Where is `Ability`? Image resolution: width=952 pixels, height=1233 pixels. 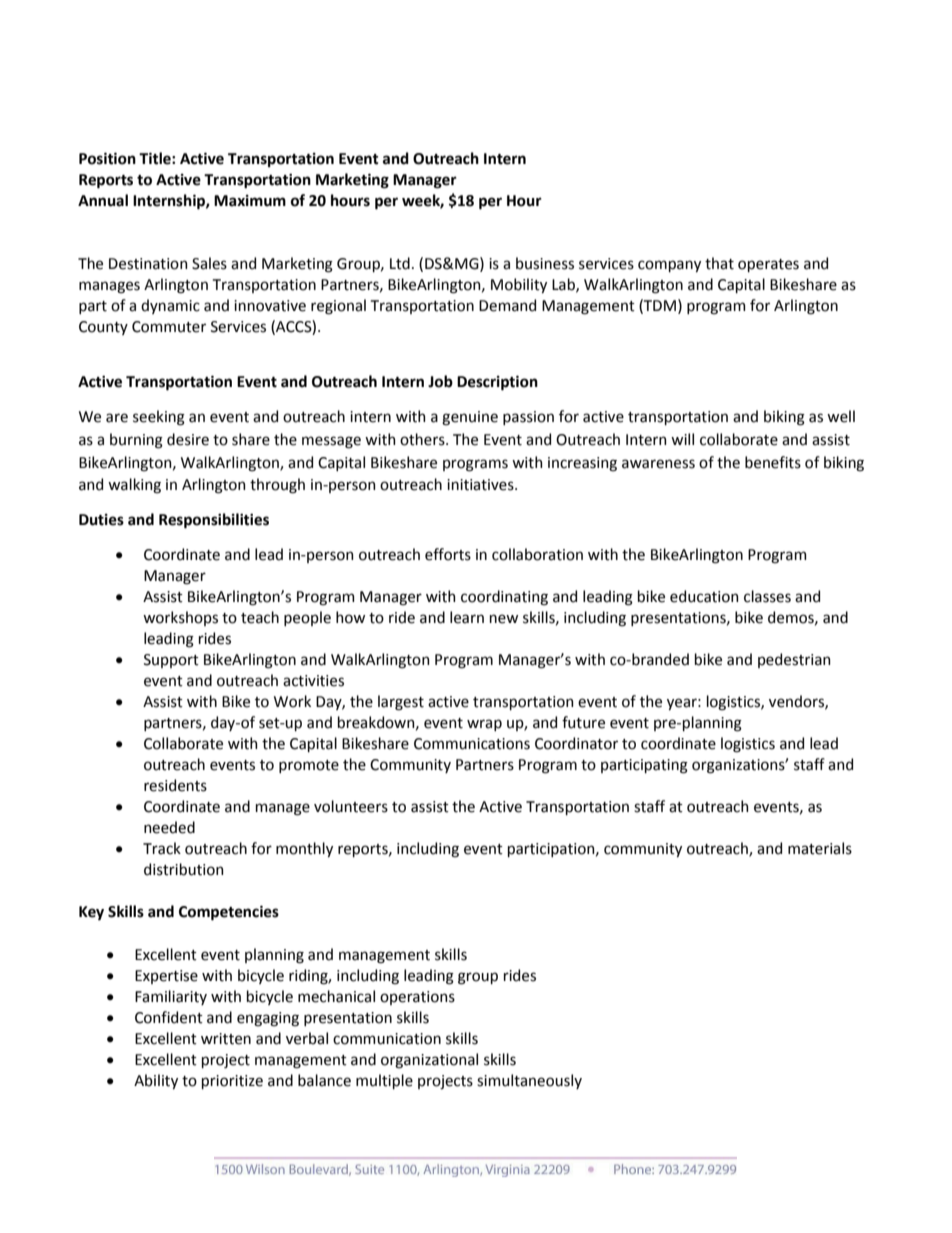 Ability is located at coordinates (156, 1081).
